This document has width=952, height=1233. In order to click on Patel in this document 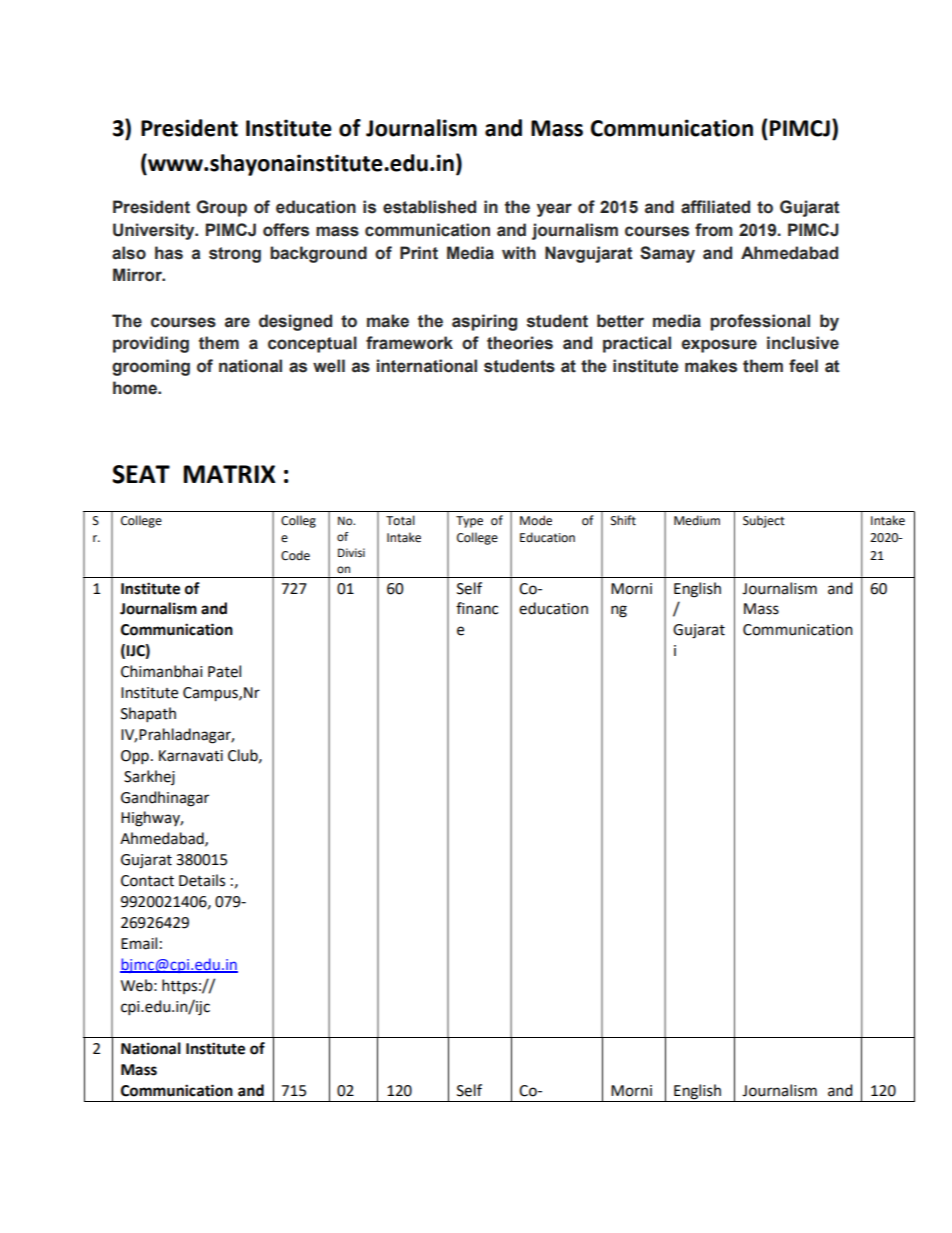, I will do `click(224, 671)`.
